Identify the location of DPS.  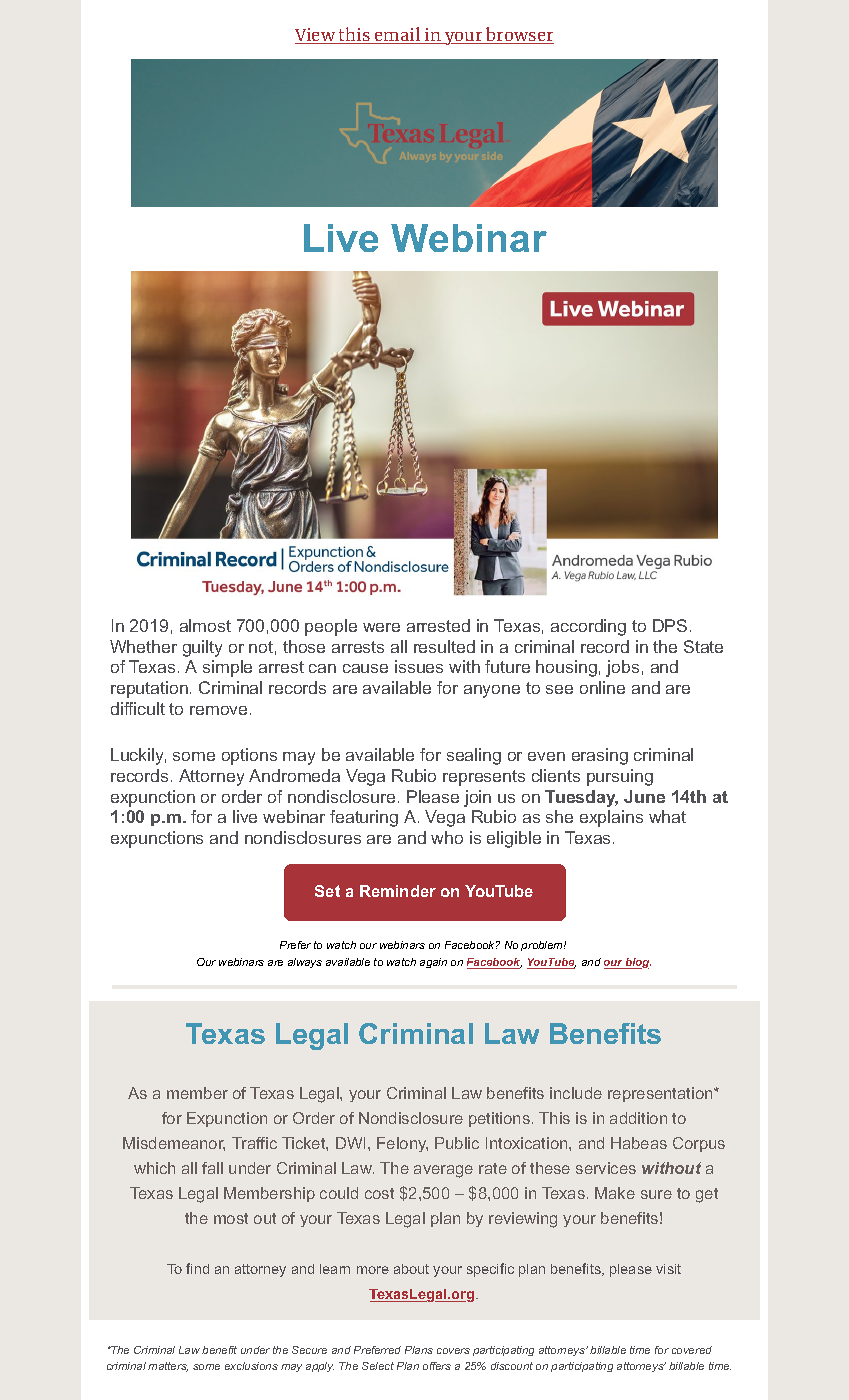
(670, 625).
